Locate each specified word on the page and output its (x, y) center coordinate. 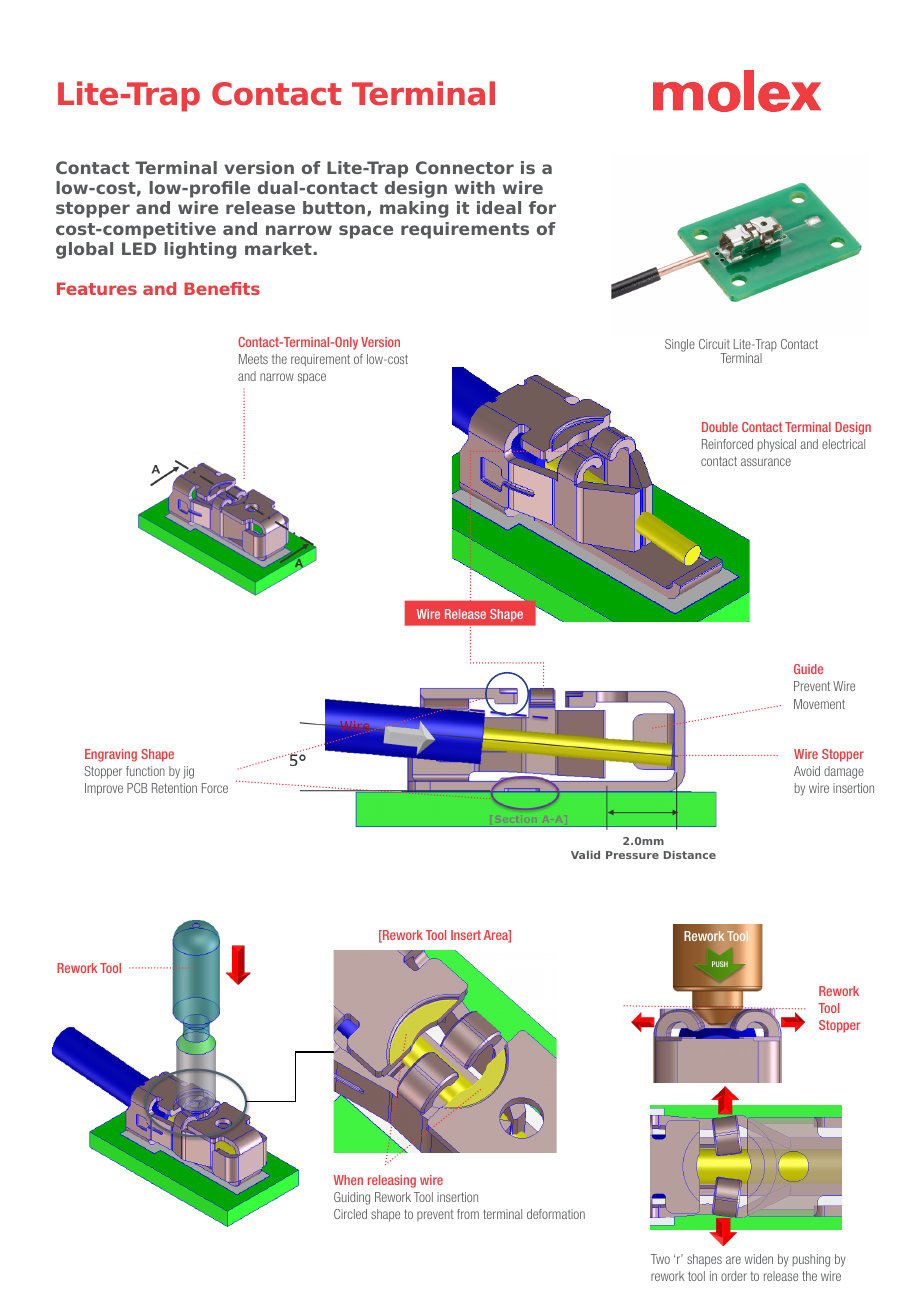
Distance (690, 855)
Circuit (714, 344)
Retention (174, 788)
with (475, 187)
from (468, 1214)
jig (188, 772)
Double (720, 427)
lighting (200, 250)
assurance (766, 462)
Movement (819, 704)
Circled (350, 1214)
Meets (253, 359)
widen (759, 1259)
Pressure (632, 855)
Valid (585, 855)
